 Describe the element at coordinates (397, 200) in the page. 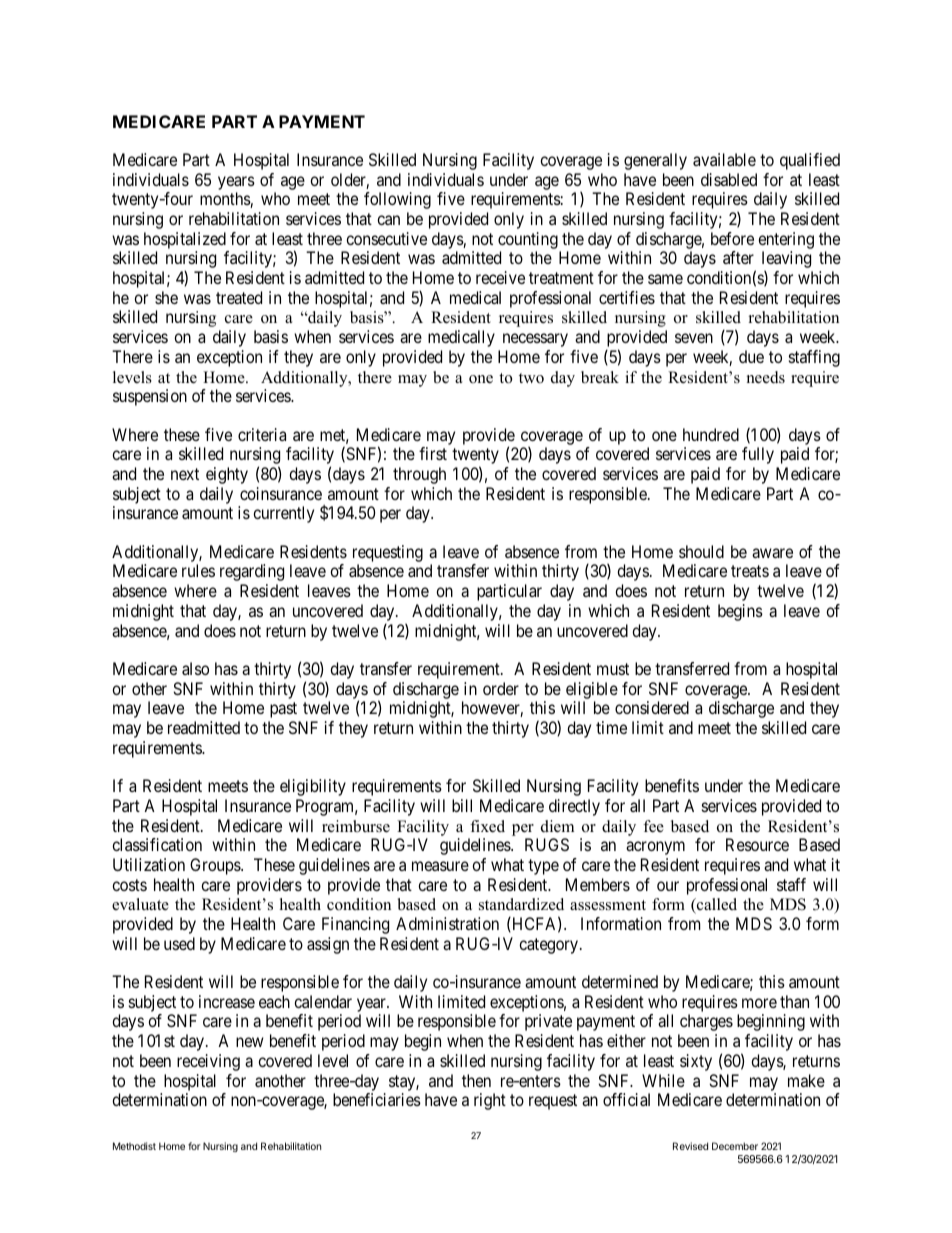

I see `following` at that location.
